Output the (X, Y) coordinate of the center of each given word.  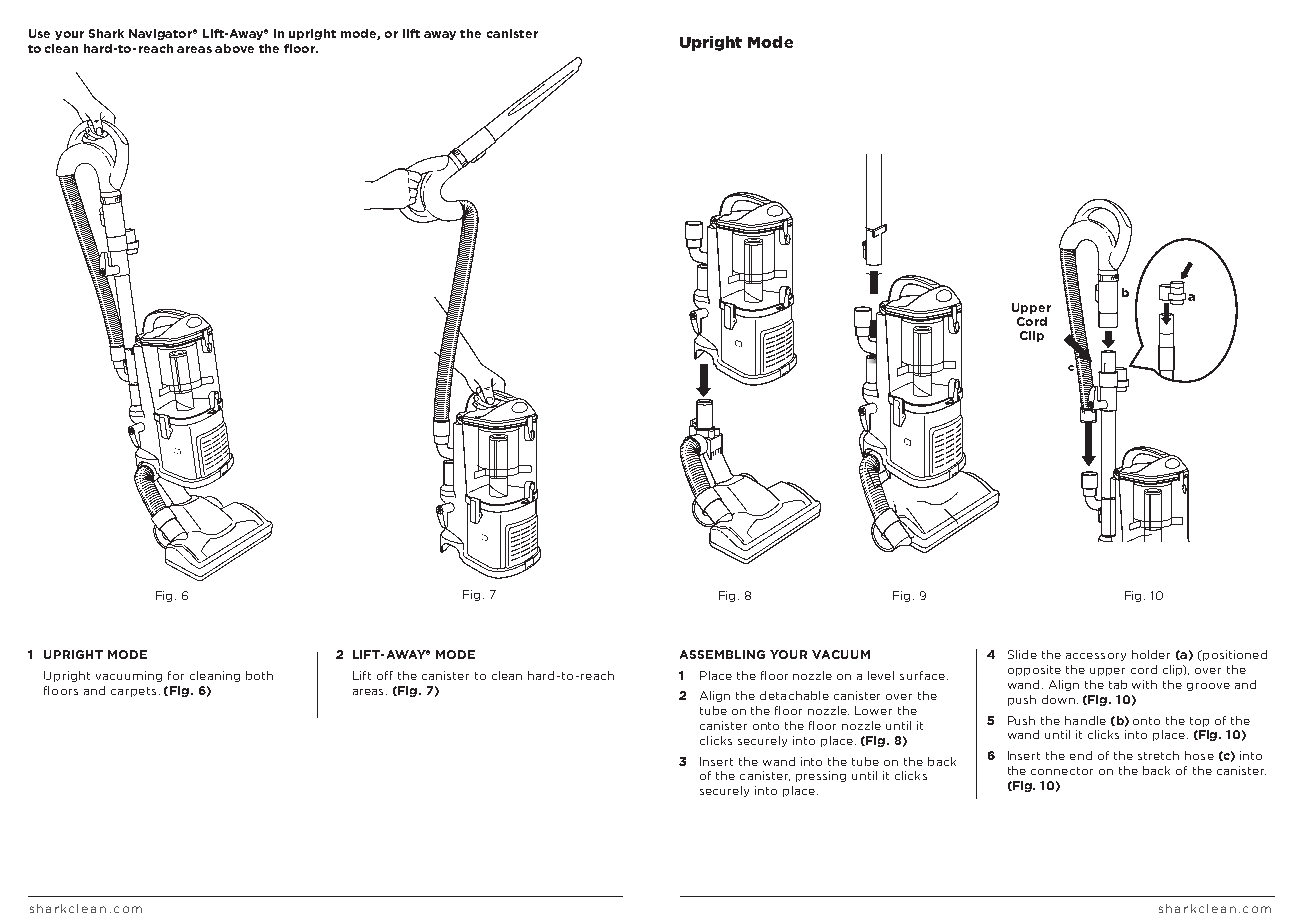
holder (1151, 654)
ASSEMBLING (722, 654)
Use (39, 33)
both (259, 675)
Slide (1022, 654)
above (234, 48)
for (176, 675)
